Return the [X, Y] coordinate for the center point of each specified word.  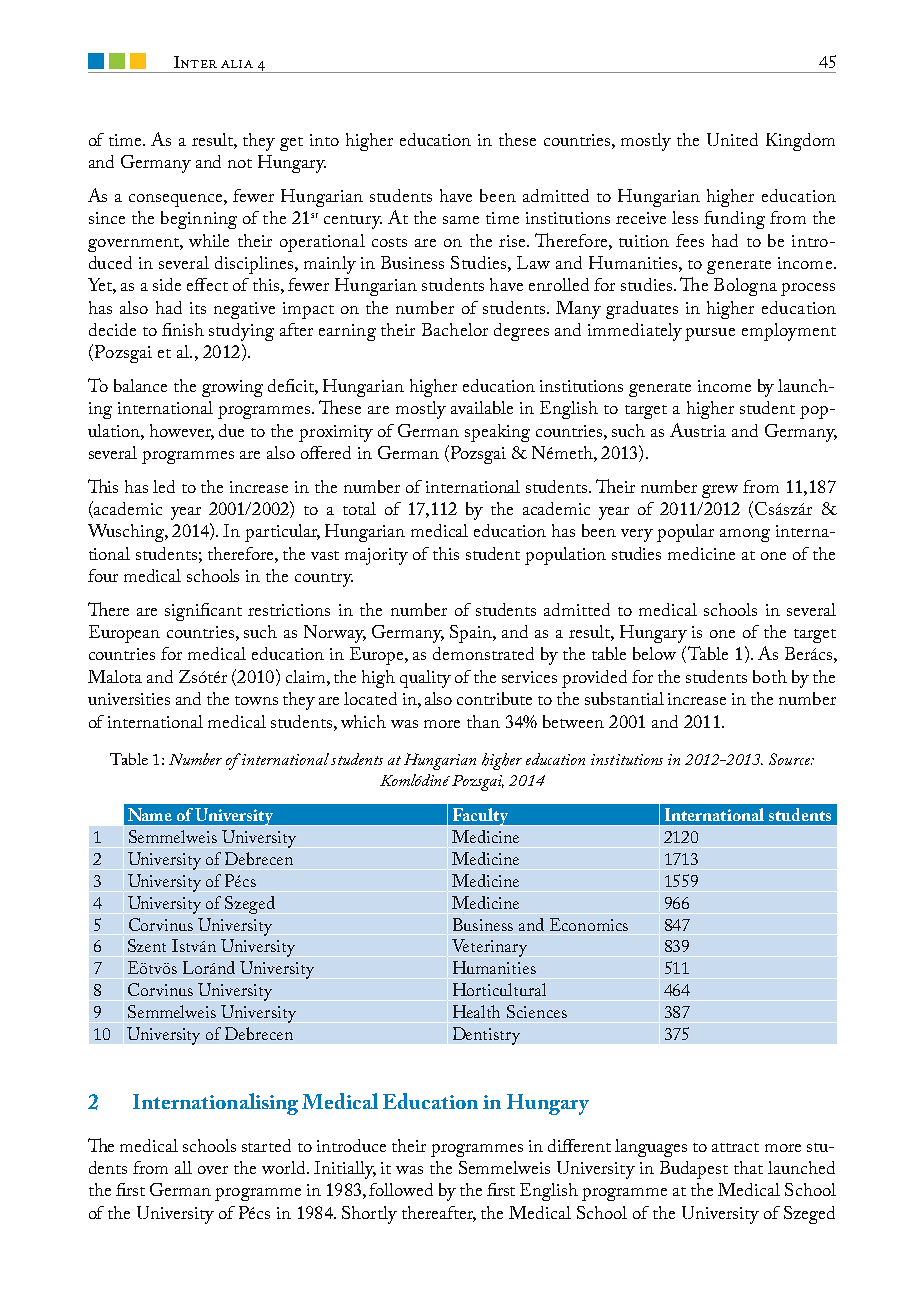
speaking [497, 433]
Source [791, 759]
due [231, 430]
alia [237, 64]
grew [720, 491]
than [483, 721]
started [266, 1145]
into [324, 140]
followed [401, 1189]
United [732, 139]
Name [150, 814]
